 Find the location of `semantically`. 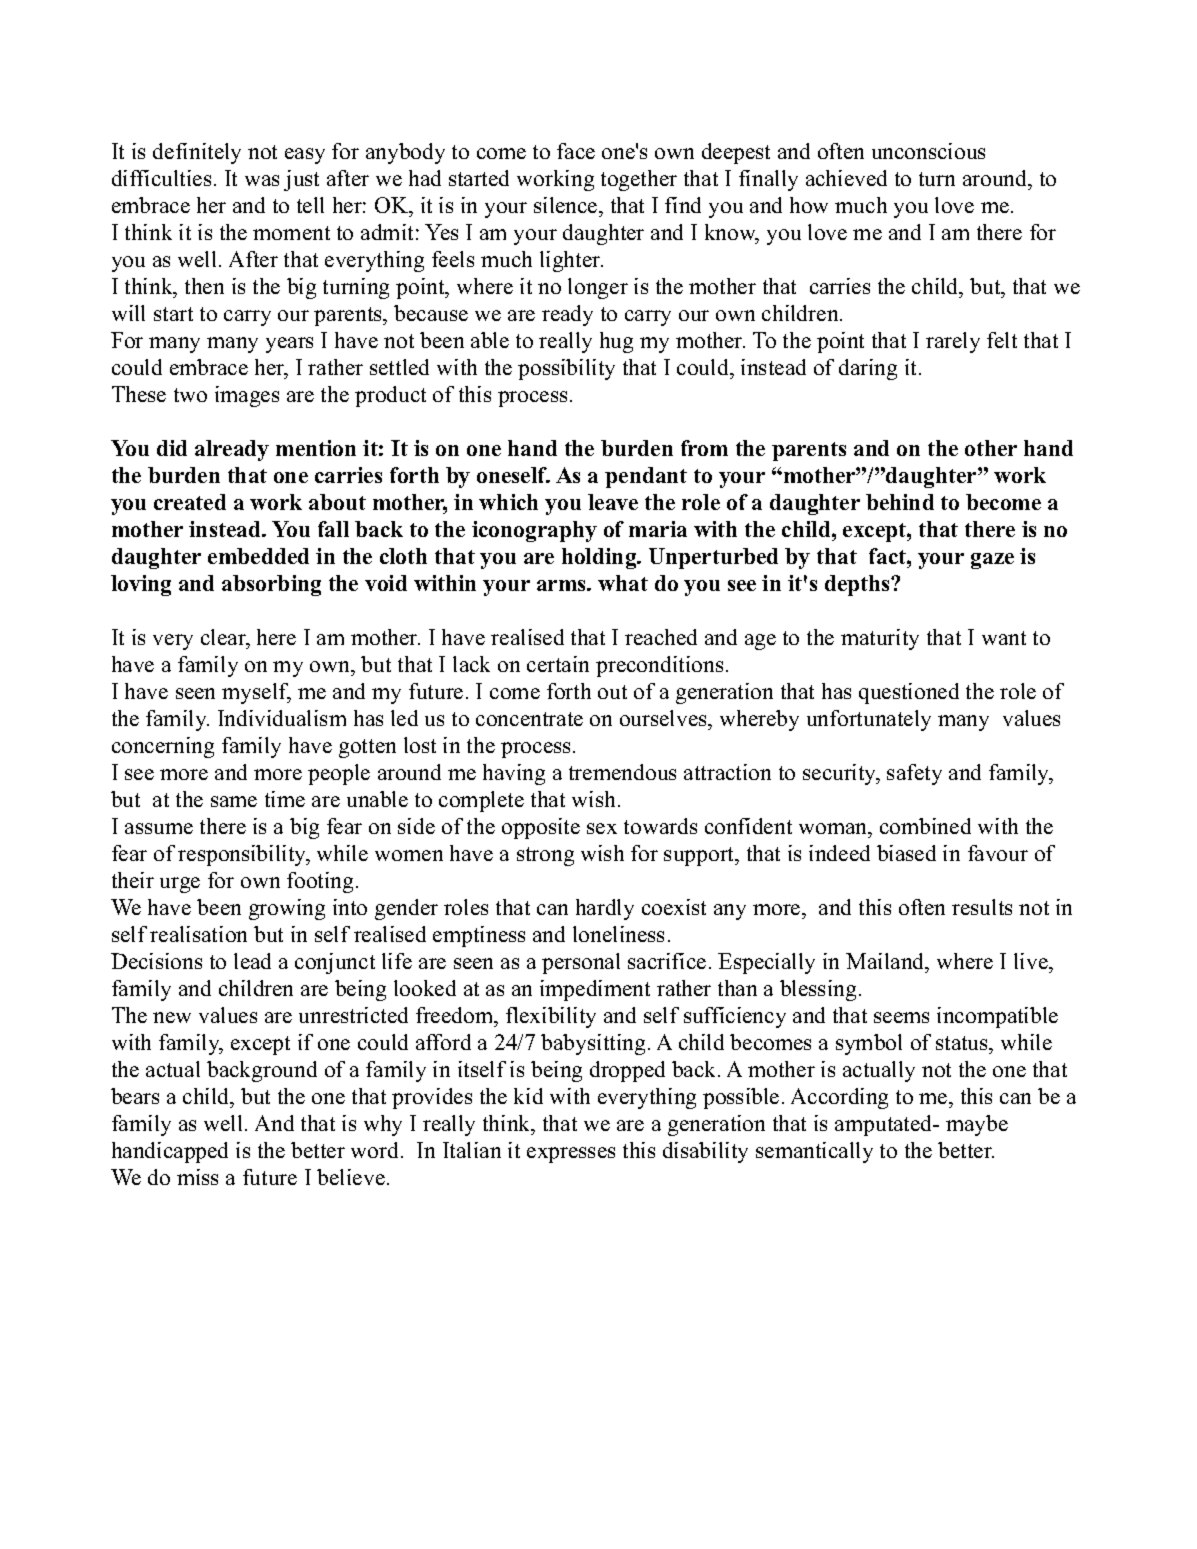

semantically is located at coordinates (814, 1152).
